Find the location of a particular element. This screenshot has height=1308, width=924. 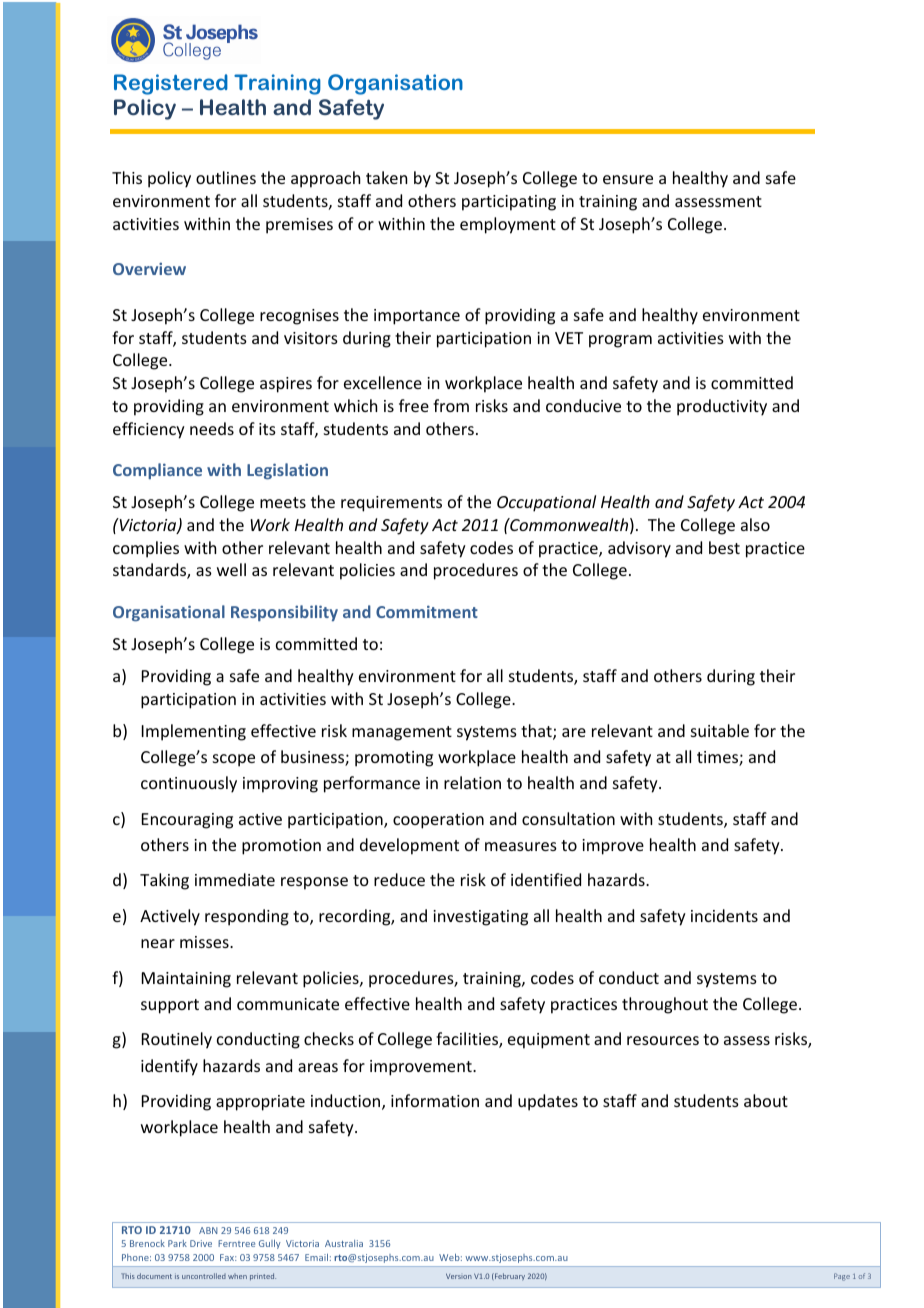

Page is located at coordinates (842, 1277).
